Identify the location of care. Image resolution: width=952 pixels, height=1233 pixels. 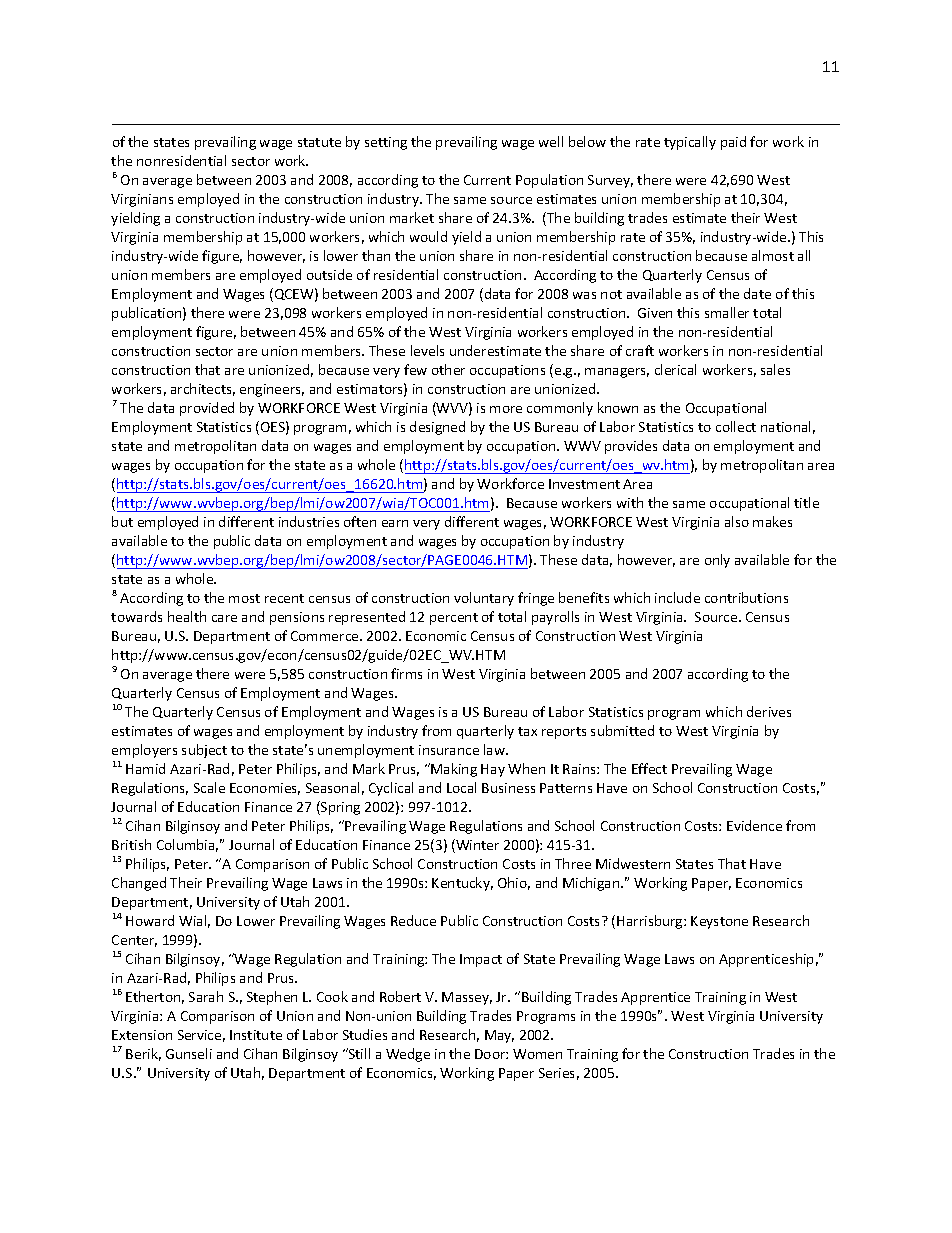
(224, 618).
